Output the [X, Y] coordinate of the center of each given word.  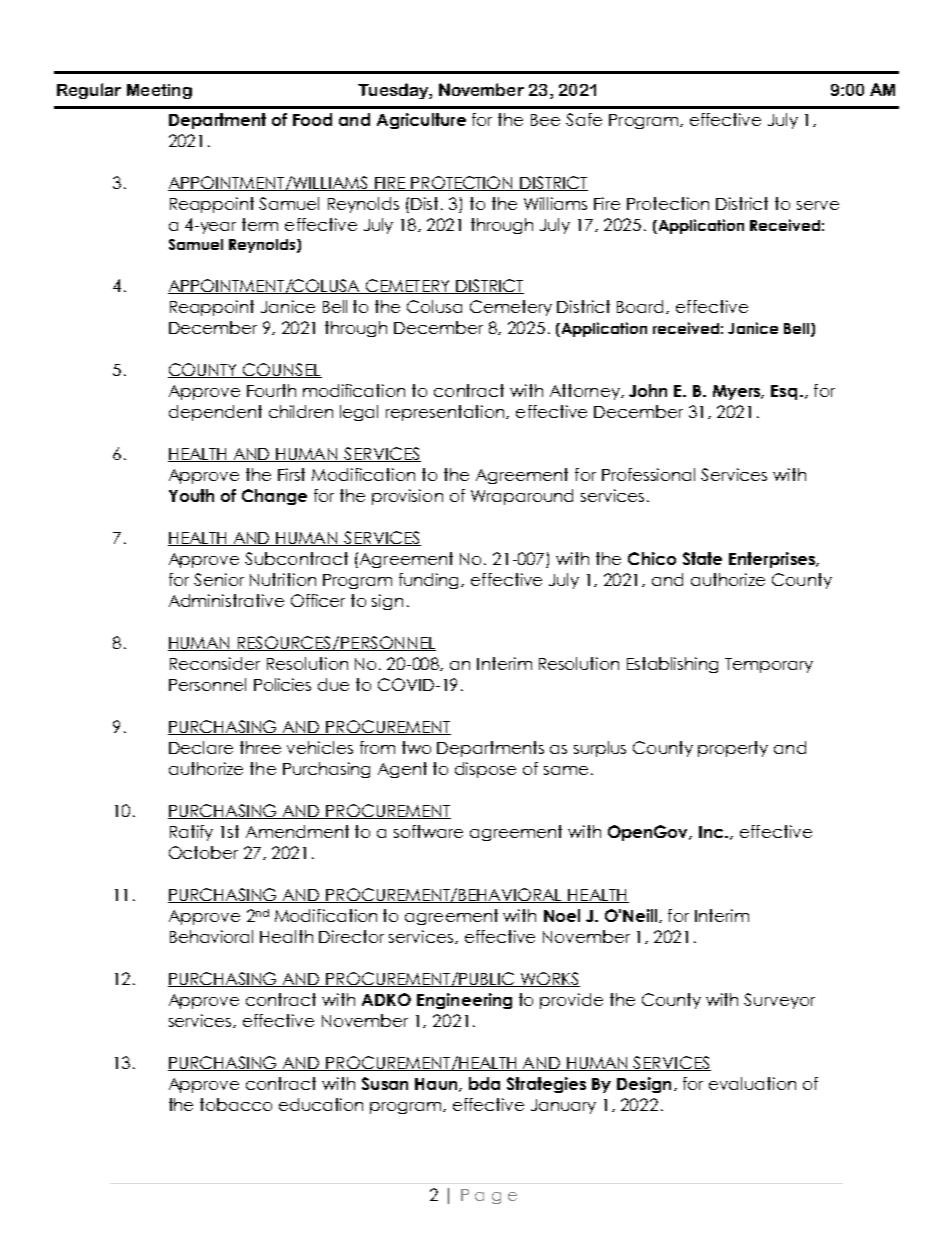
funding [430, 581]
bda [484, 1083]
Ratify [191, 833]
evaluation [752, 1083]
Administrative [226, 600]
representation [446, 413]
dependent [215, 413]
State [702, 558]
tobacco [236, 1104]
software [428, 831]
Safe [584, 119]
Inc [712, 832]
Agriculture [421, 121]
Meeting [159, 91]
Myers [738, 392]
